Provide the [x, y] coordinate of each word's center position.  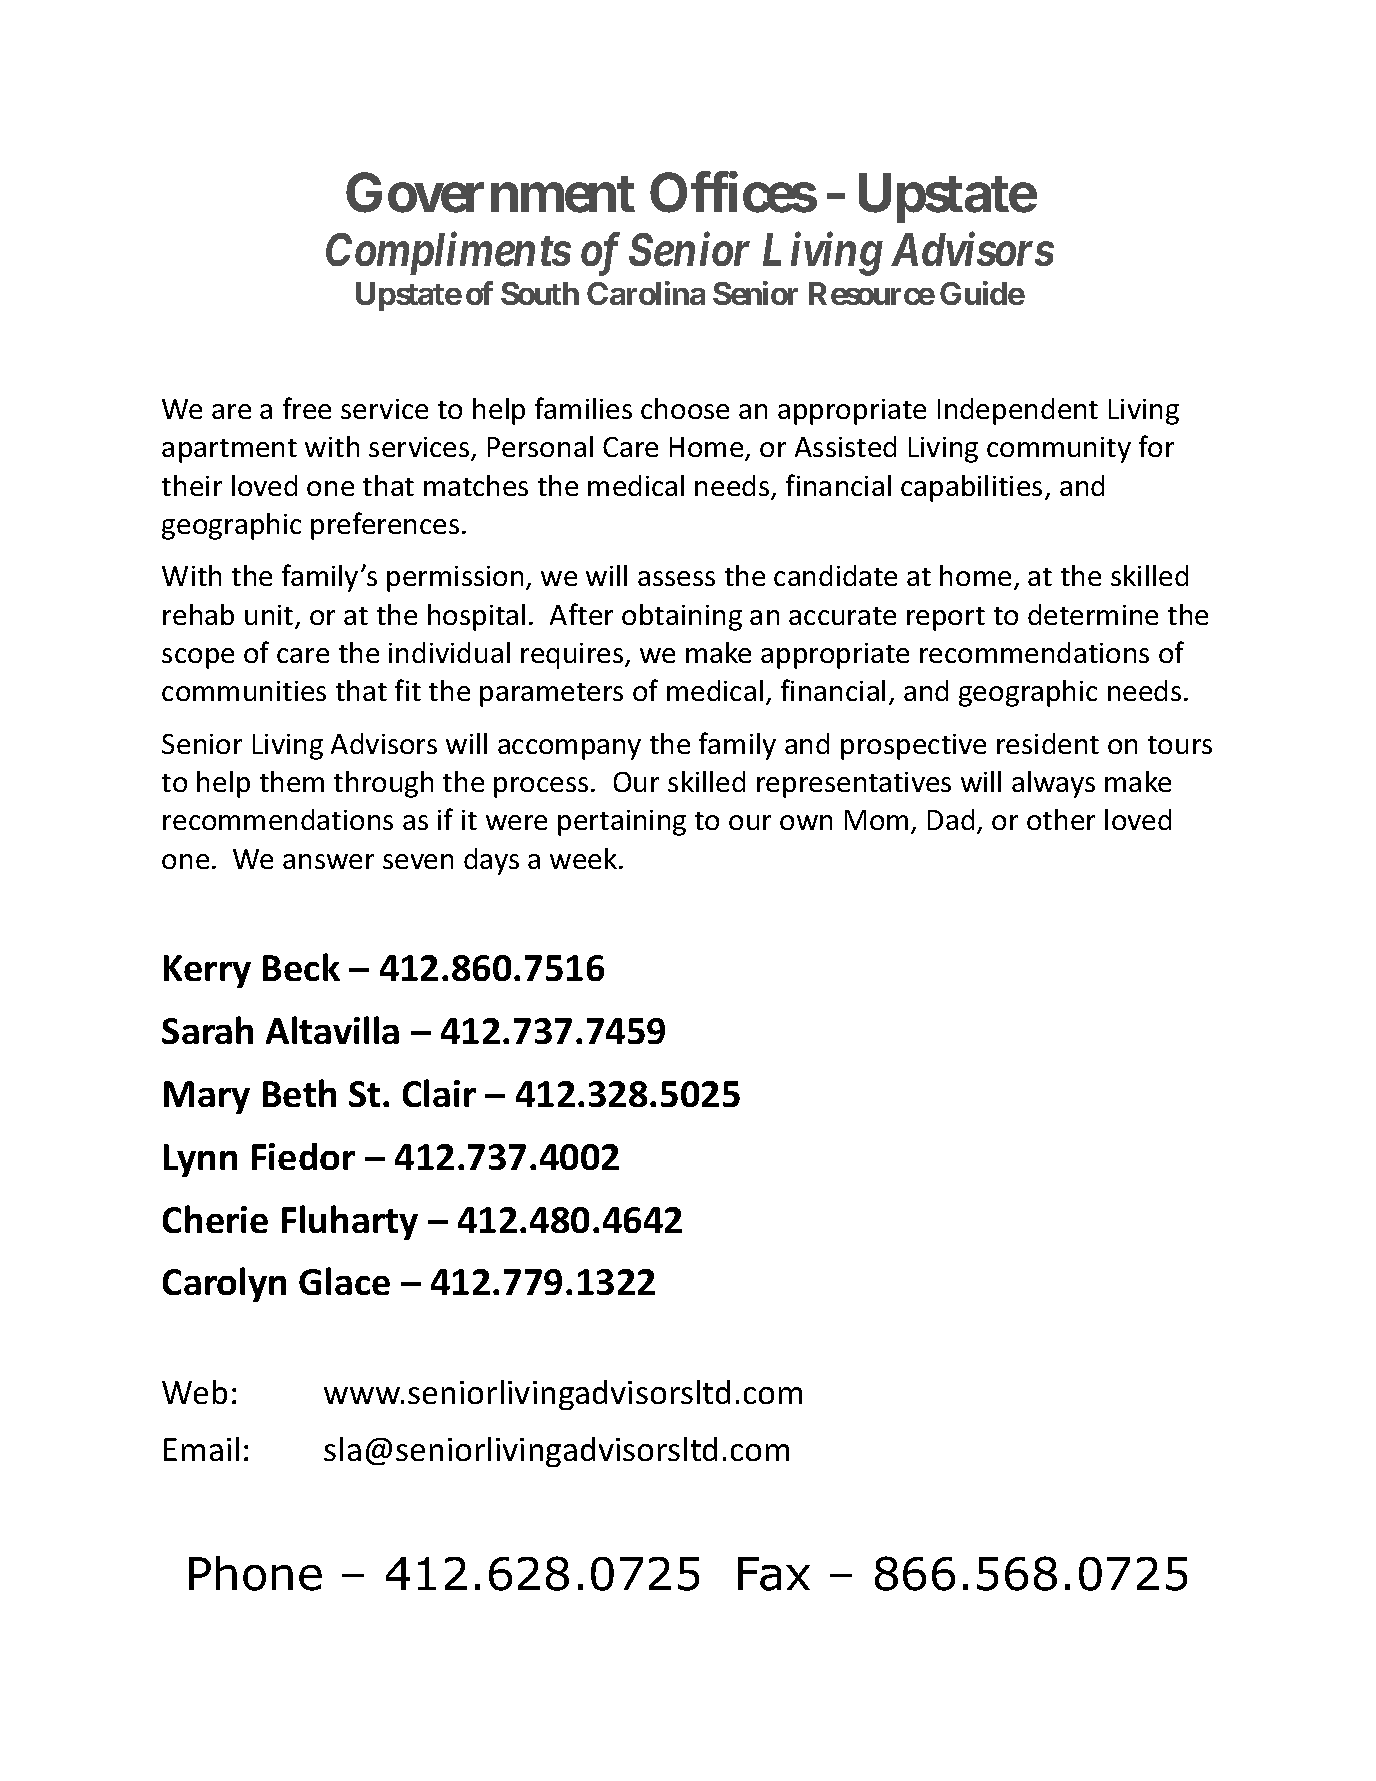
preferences [385, 526]
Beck [301, 967]
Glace [344, 1281]
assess [676, 578]
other [1061, 819]
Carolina [646, 293]
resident [1048, 743]
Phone [255, 1573]
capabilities [971, 488]
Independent [1018, 411]
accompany [569, 749]
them [292, 781]
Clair [439, 1093]
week [585, 858]
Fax [774, 1574]
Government [490, 193]
